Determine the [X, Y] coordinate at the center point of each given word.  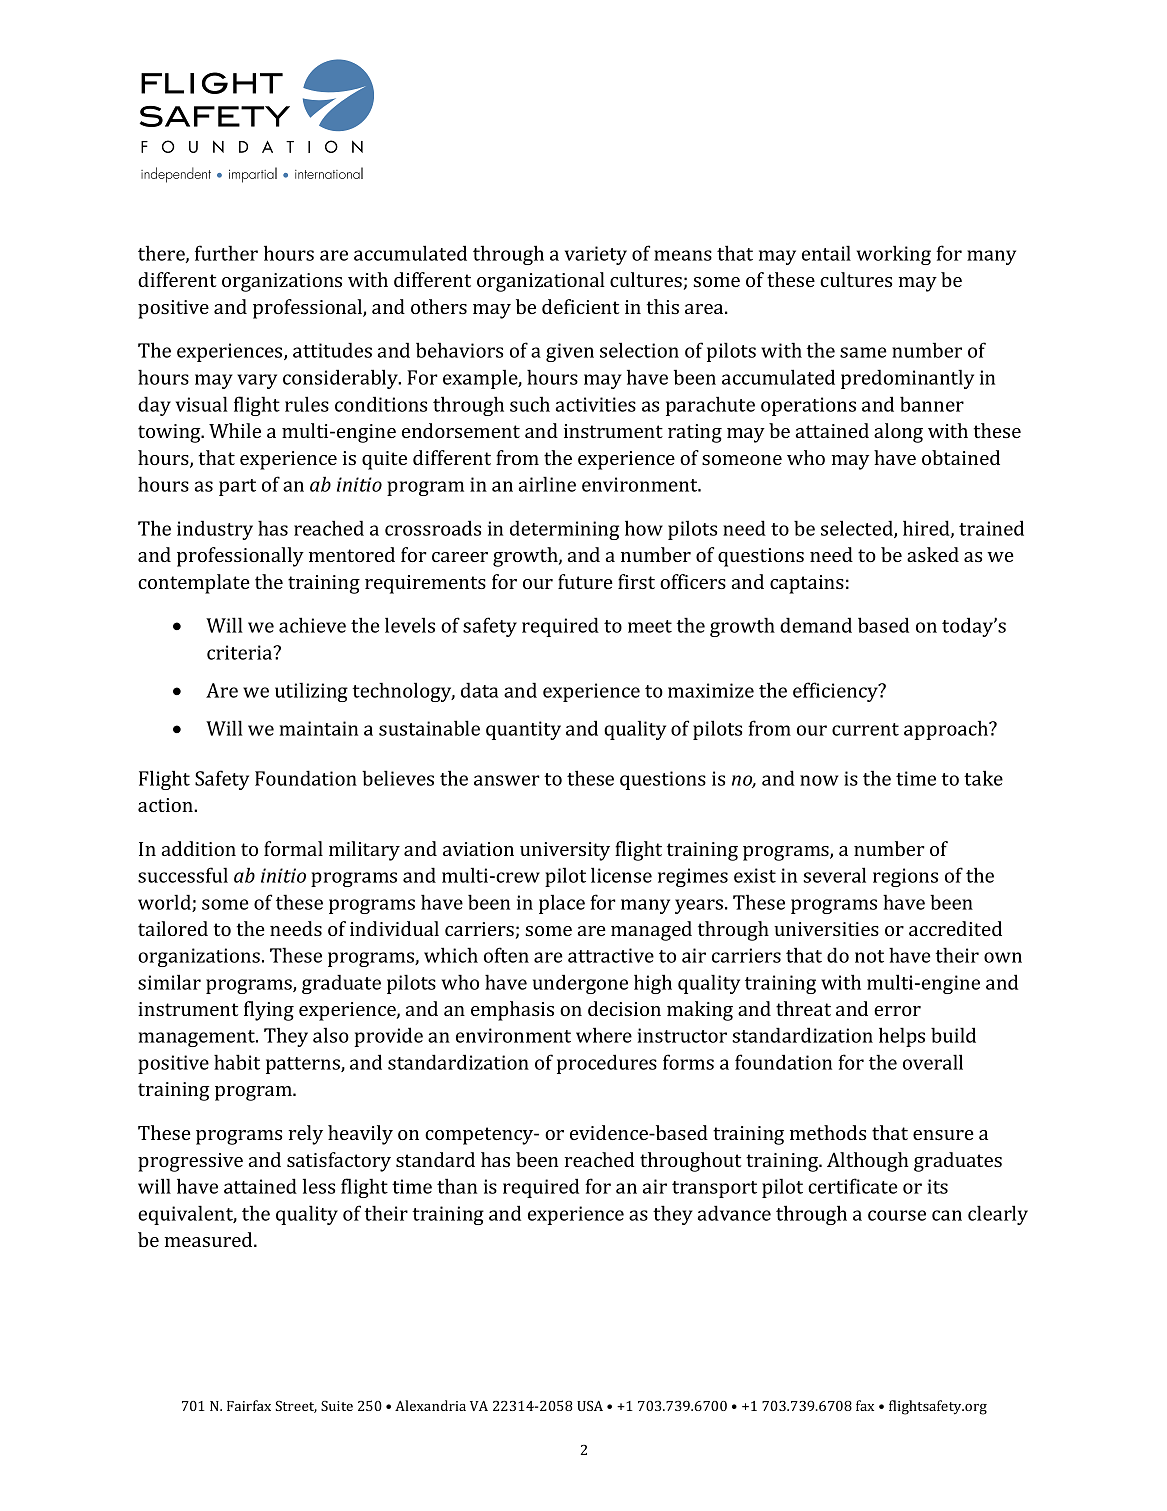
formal [293, 848]
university [565, 851]
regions [905, 877]
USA [590, 1406]
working [894, 255]
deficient [580, 306]
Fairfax [249, 1405]
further [226, 253]
